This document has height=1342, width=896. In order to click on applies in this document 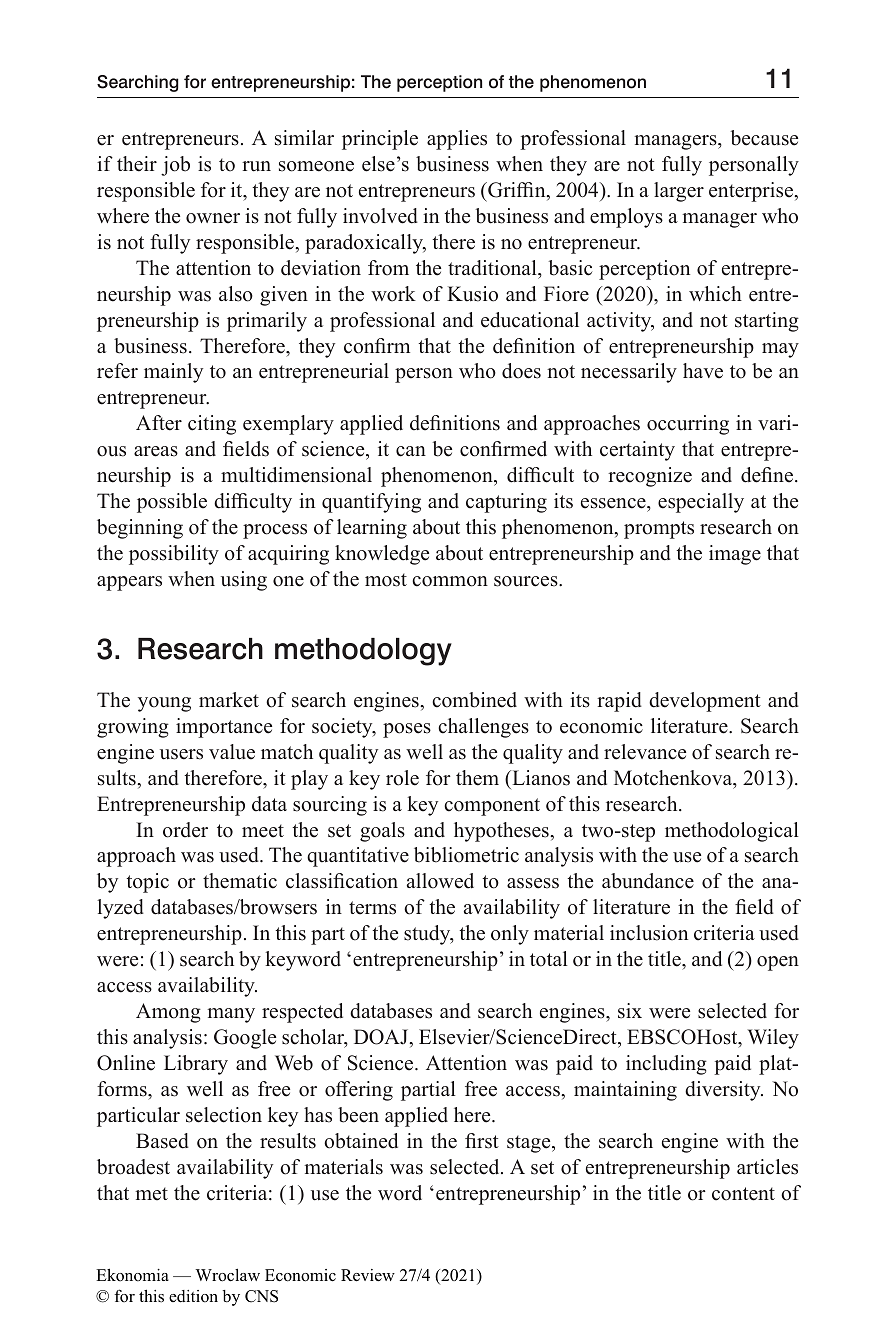, I will do `click(457, 140)`.
